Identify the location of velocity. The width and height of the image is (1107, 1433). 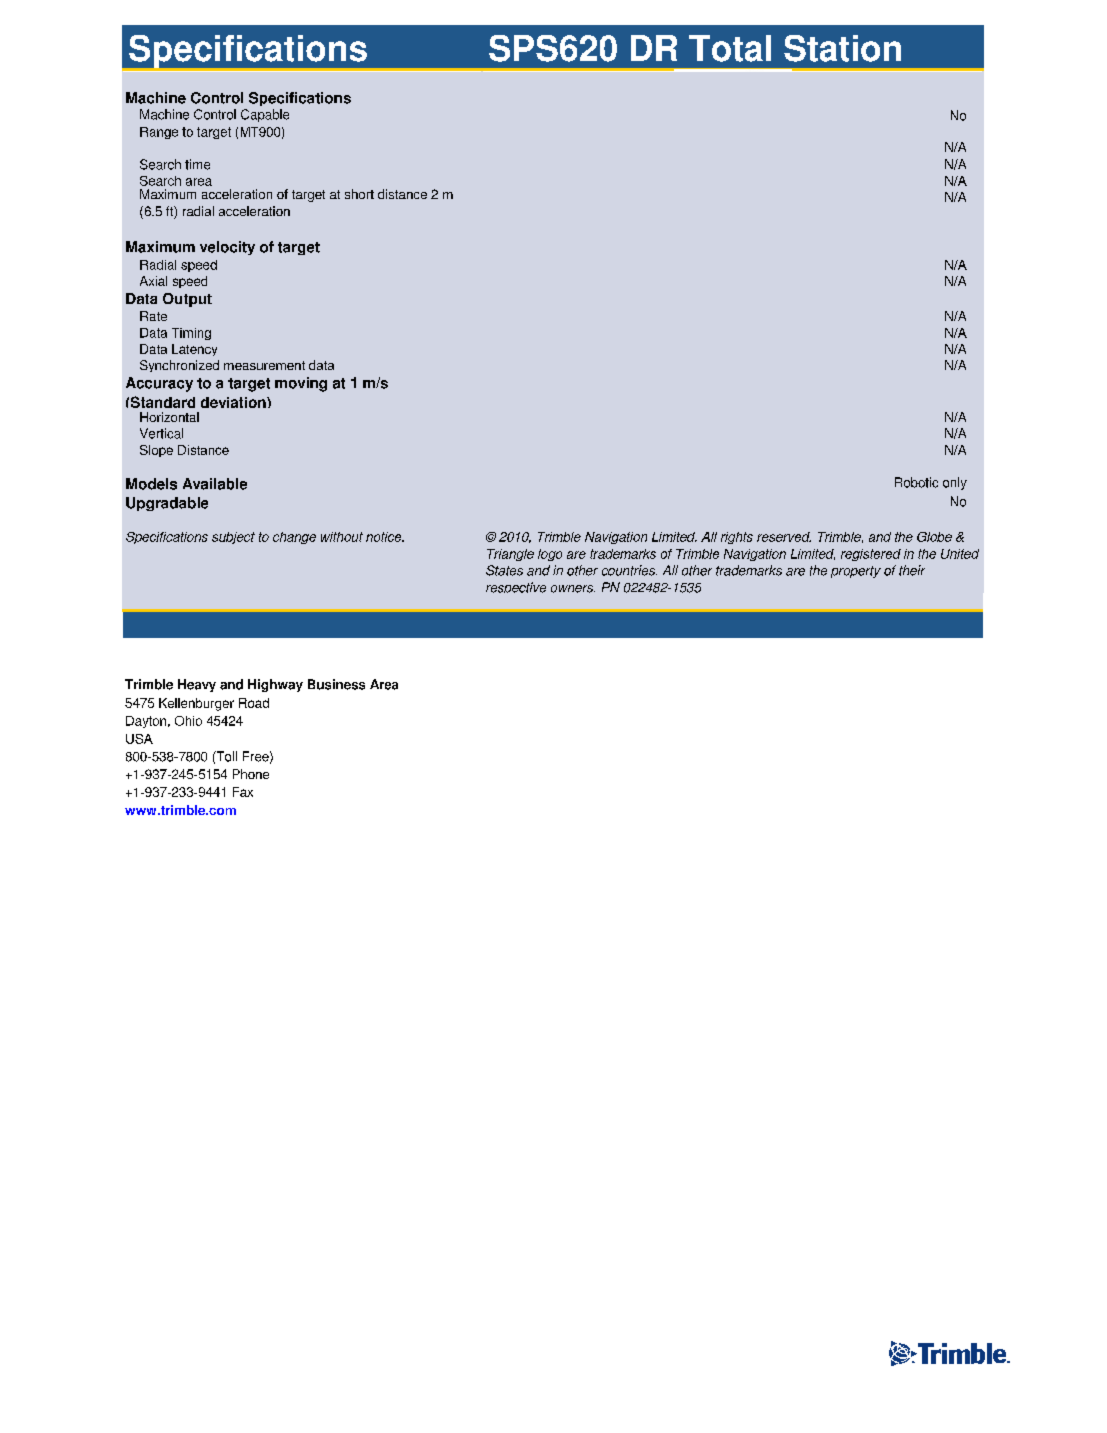
(227, 248).
